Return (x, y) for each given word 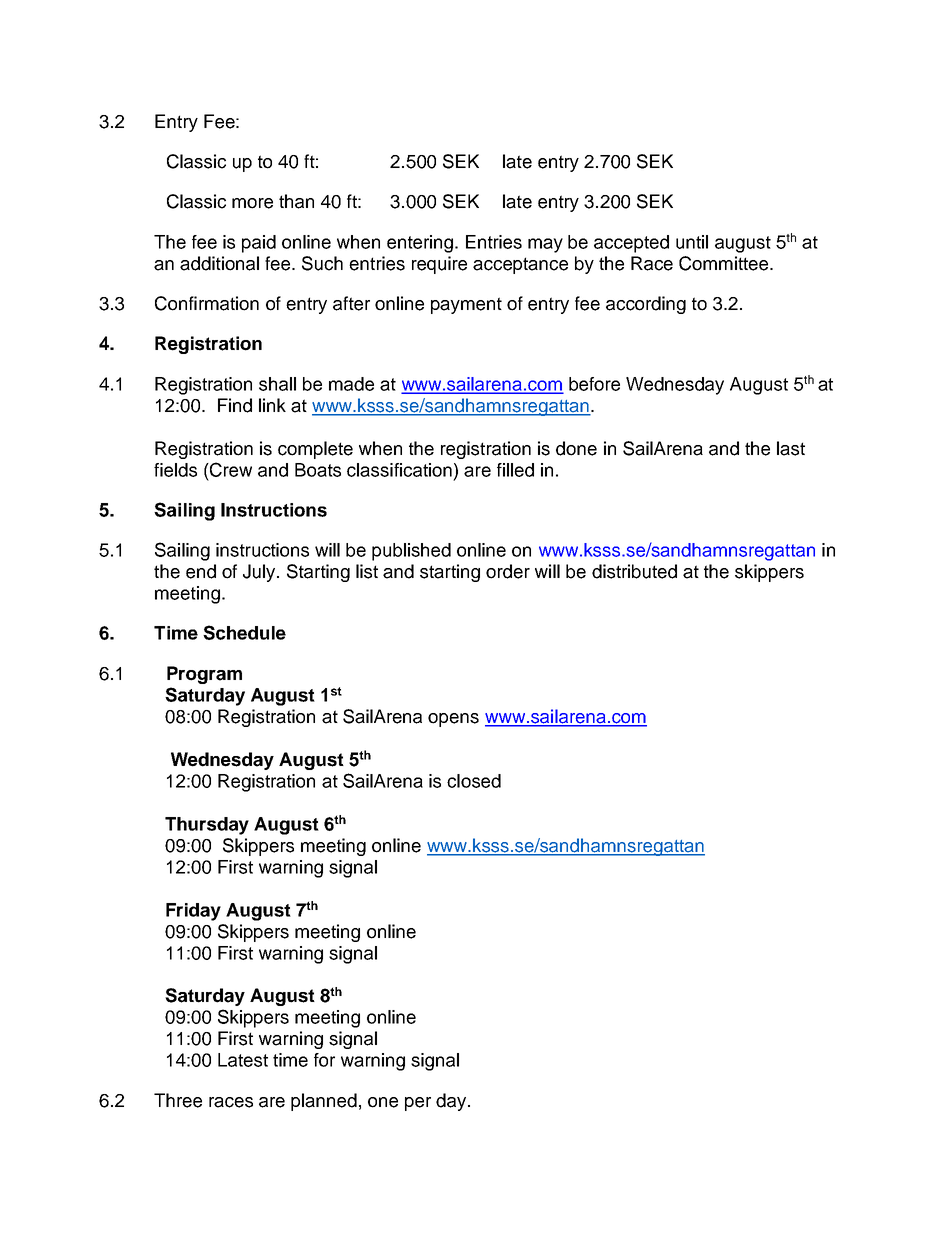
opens (453, 720)
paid (259, 244)
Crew (230, 469)
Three (178, 1100)
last (791, 448)
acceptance (520, 265)
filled (515, 470)
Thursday (207, 826)
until (692, 242)
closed (474, 781)
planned (324, 1102)
